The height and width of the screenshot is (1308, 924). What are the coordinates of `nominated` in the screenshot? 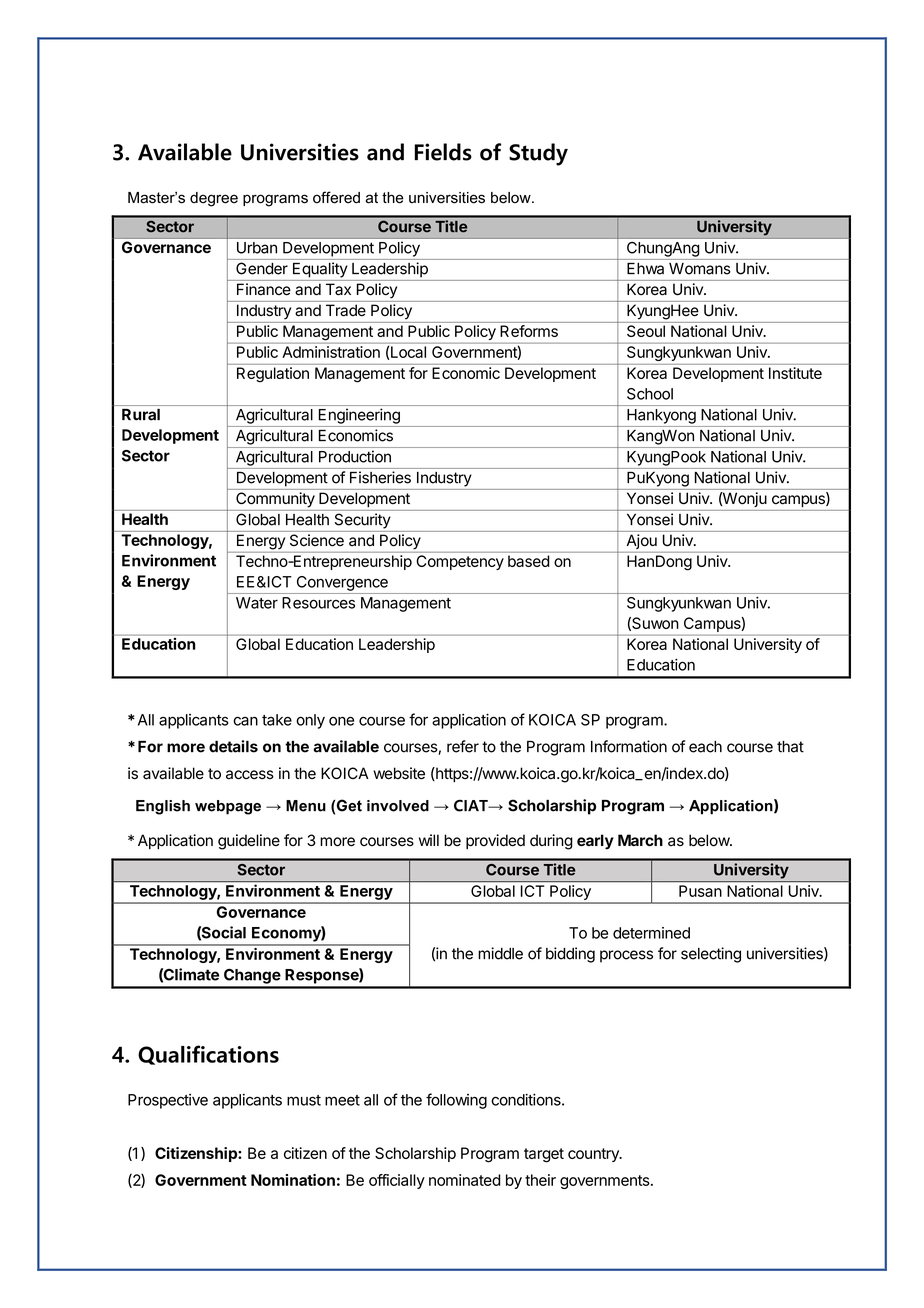 It's located at (465, 1180).
